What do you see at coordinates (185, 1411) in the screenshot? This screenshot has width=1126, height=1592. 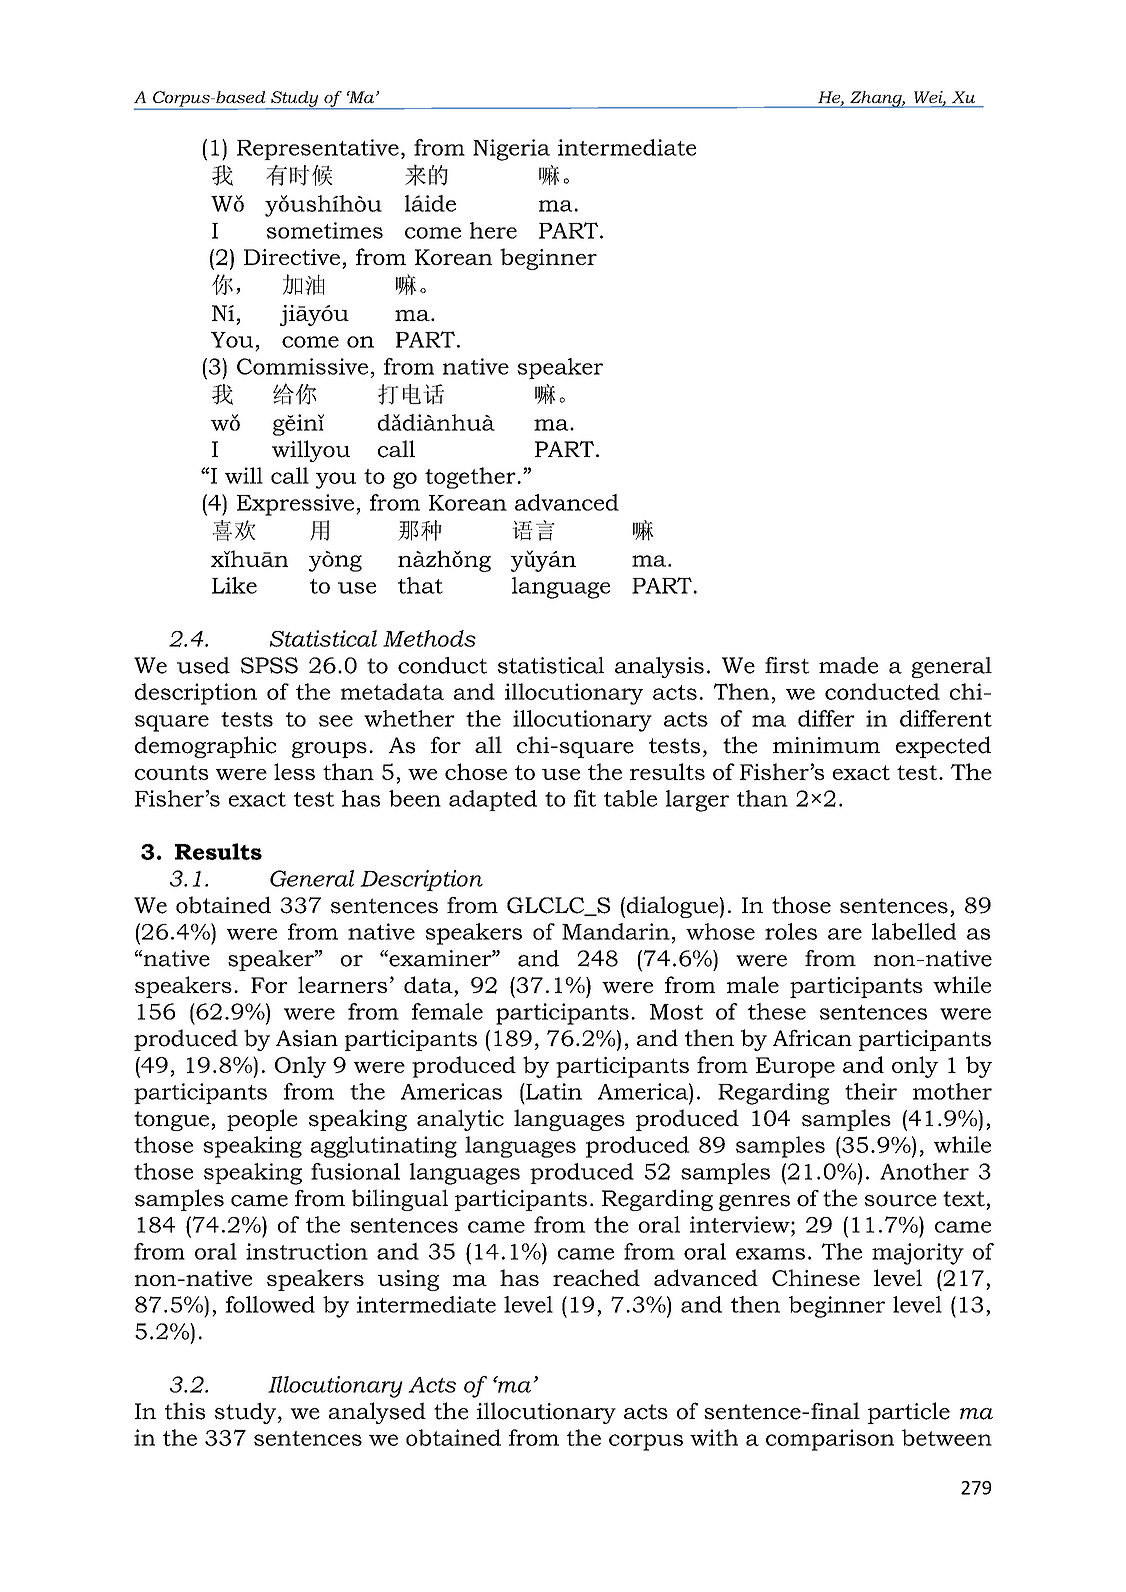 I see `this` at bounding box center [185, 1411].
